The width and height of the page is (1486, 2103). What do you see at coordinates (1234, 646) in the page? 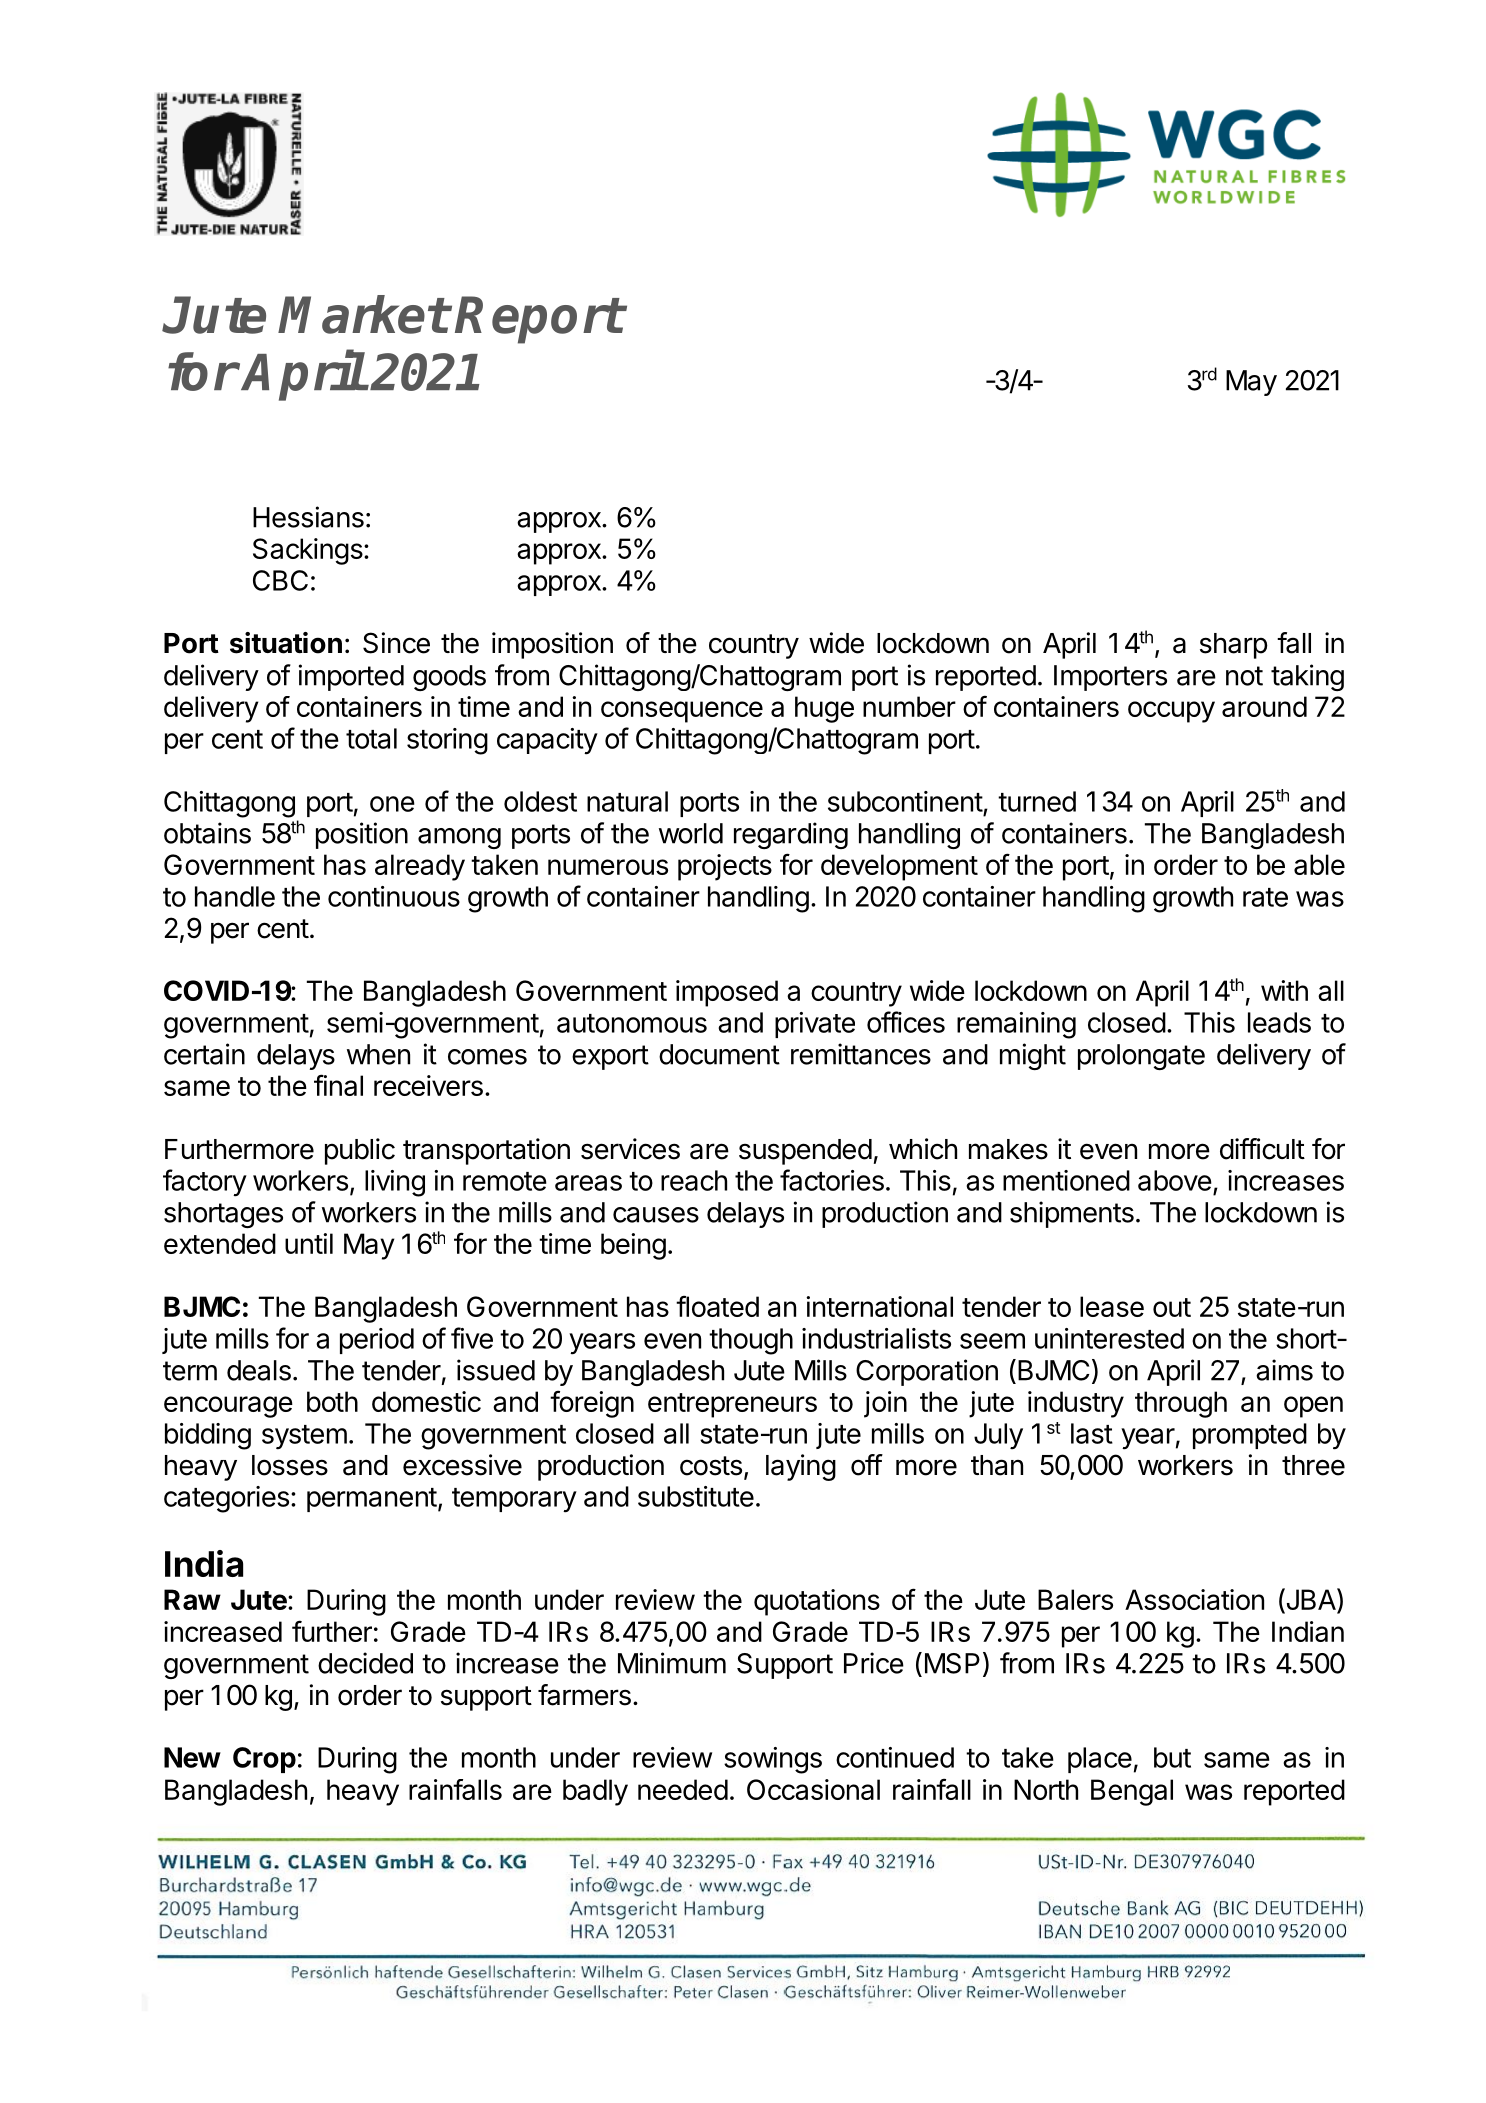
I see `sharp` at bounding box center [1234, 646].
